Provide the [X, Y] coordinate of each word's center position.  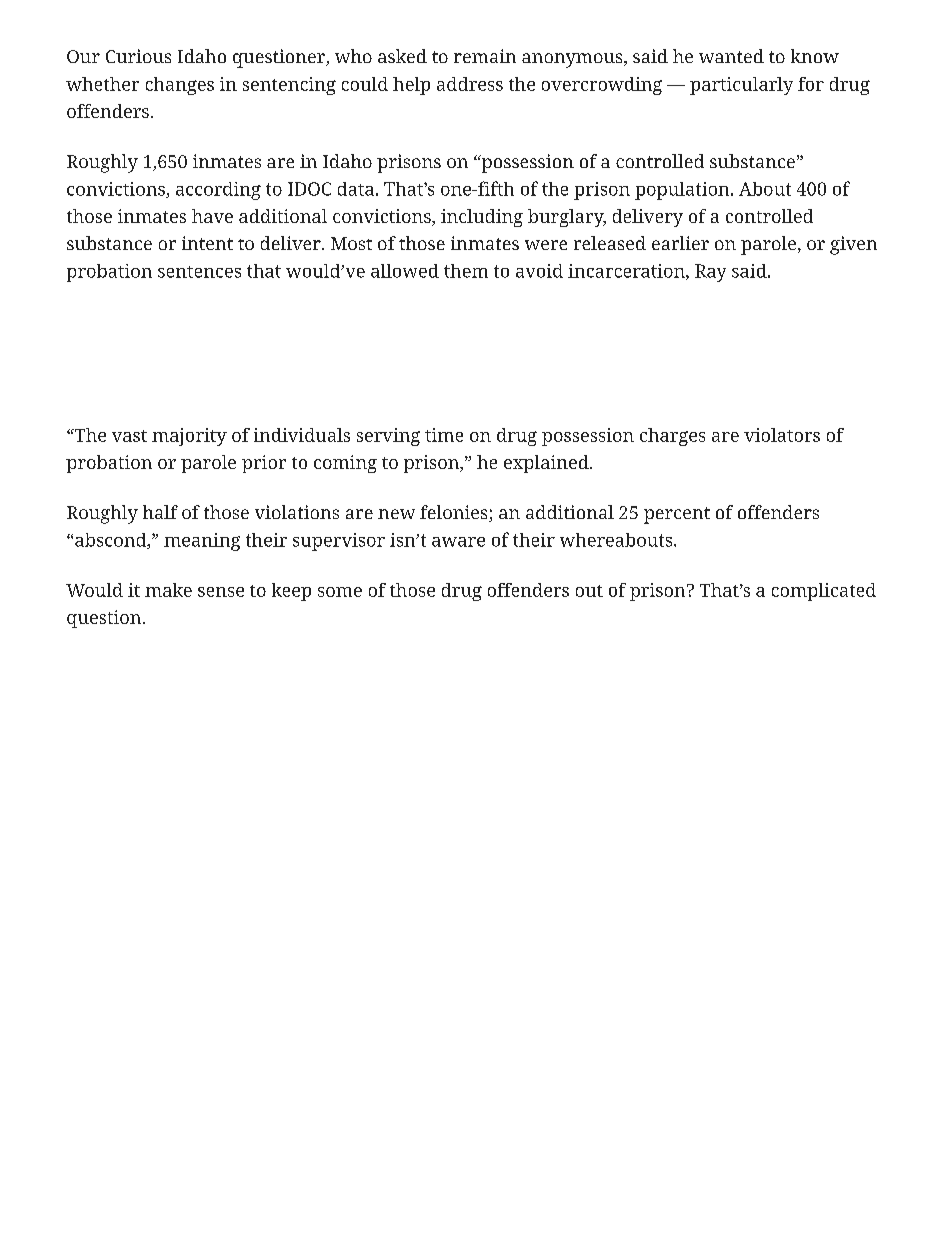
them [466, 271]
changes [180, 86]
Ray [710, 273]
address [470, 84]
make [168, 590]
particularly [741, 86]
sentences [199, 272]
